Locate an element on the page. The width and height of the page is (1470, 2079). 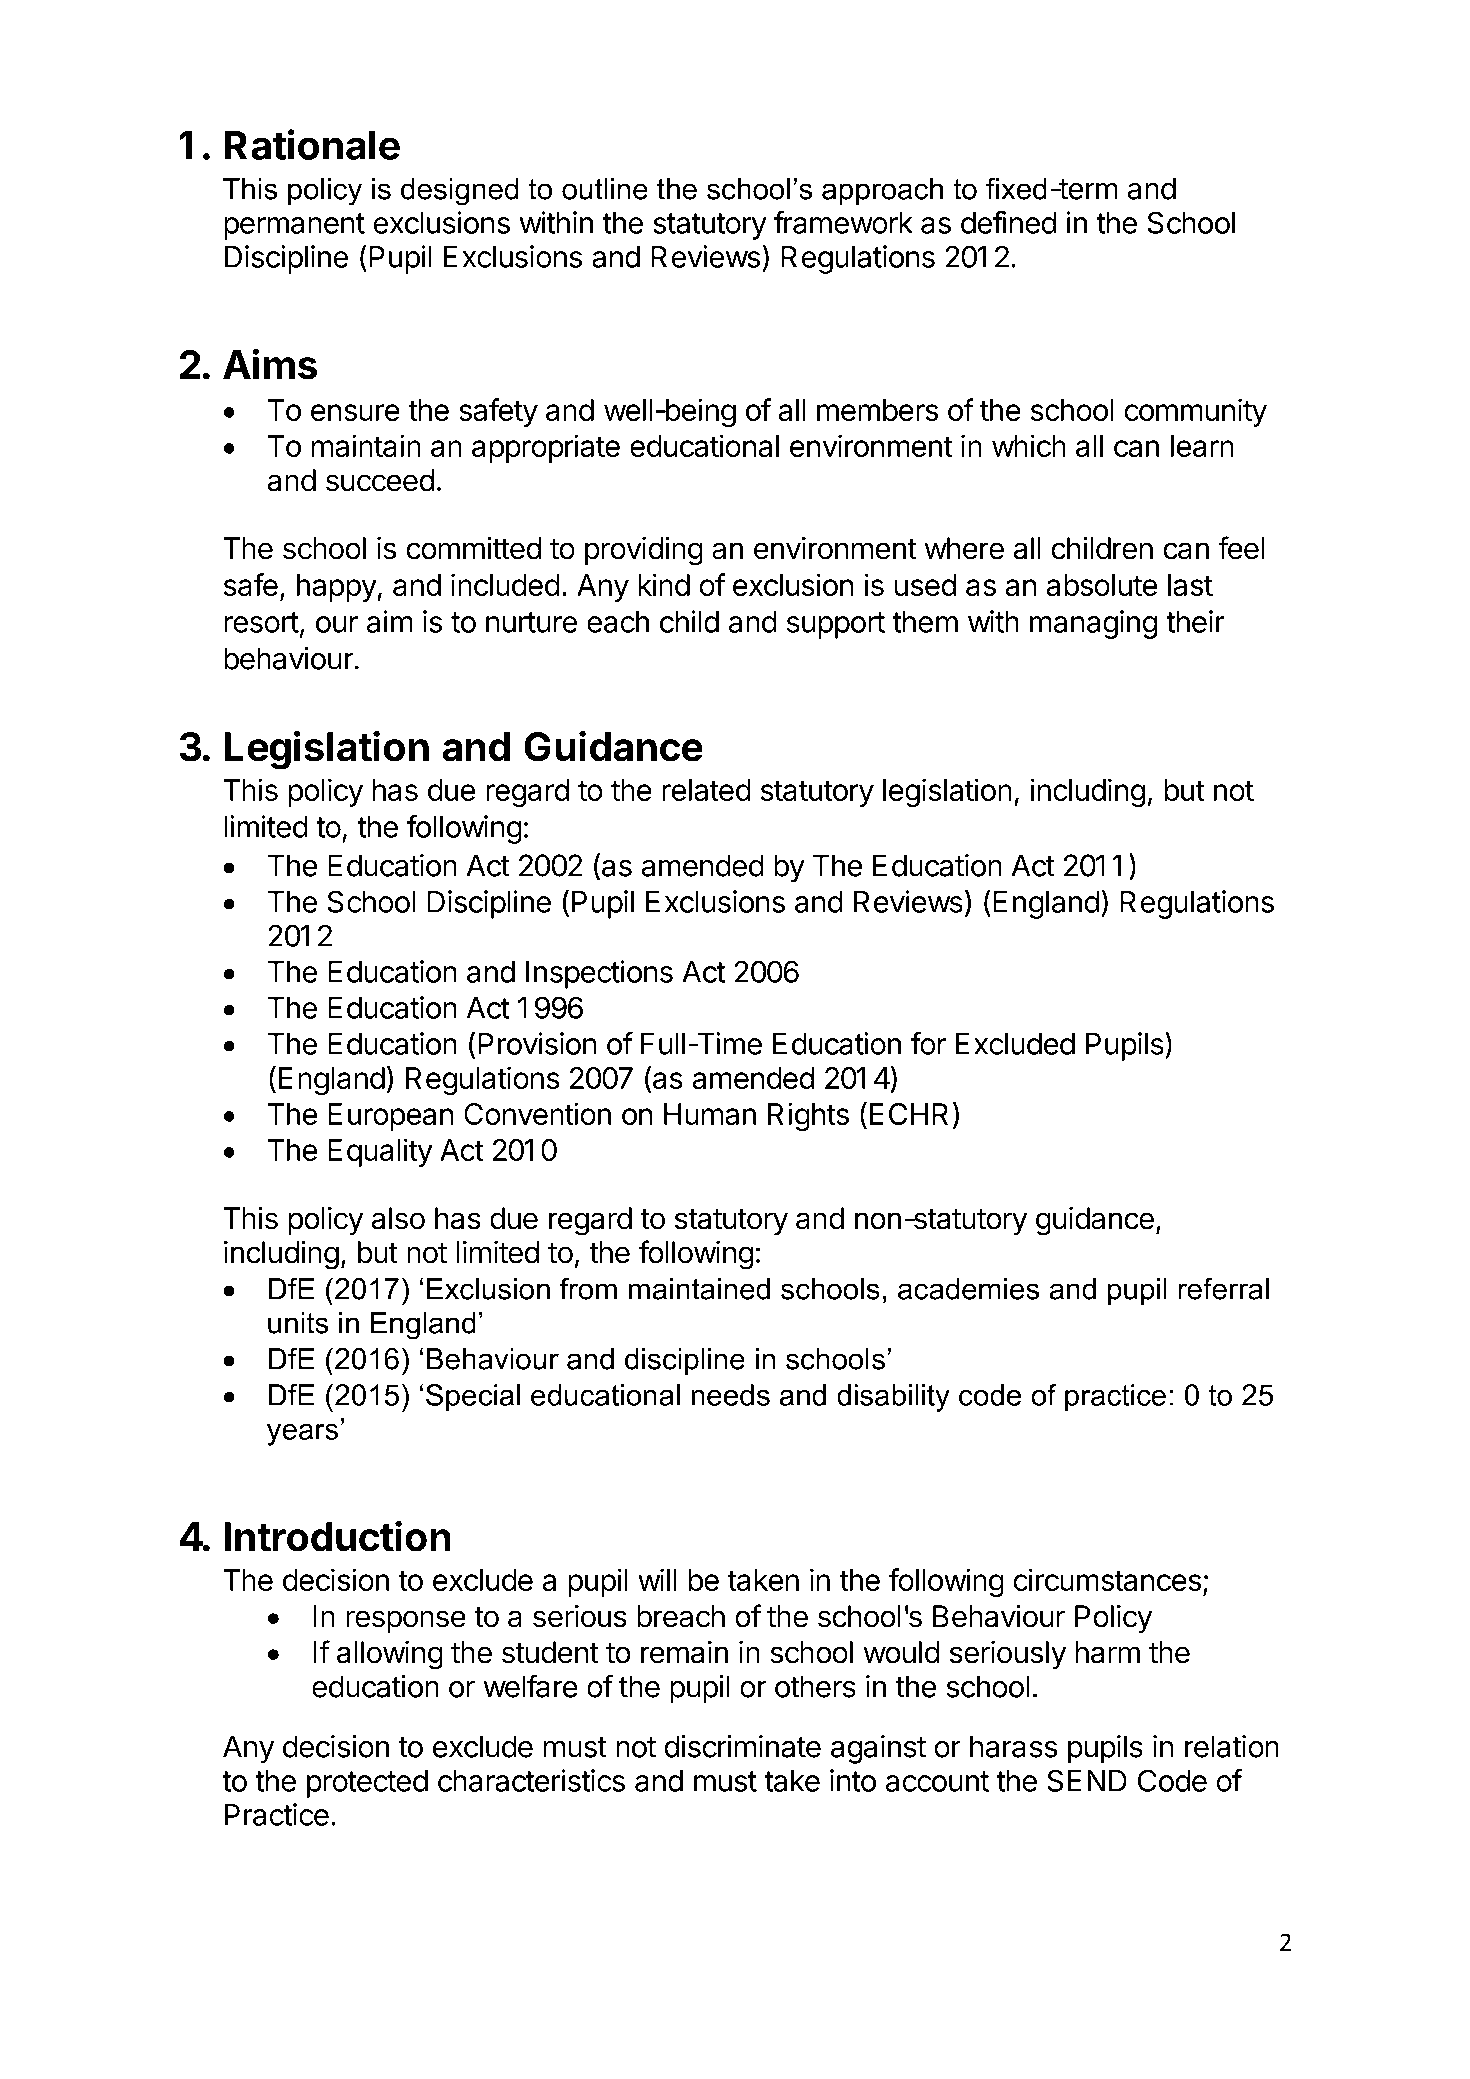
European is located at coordinates (391, 1117).
